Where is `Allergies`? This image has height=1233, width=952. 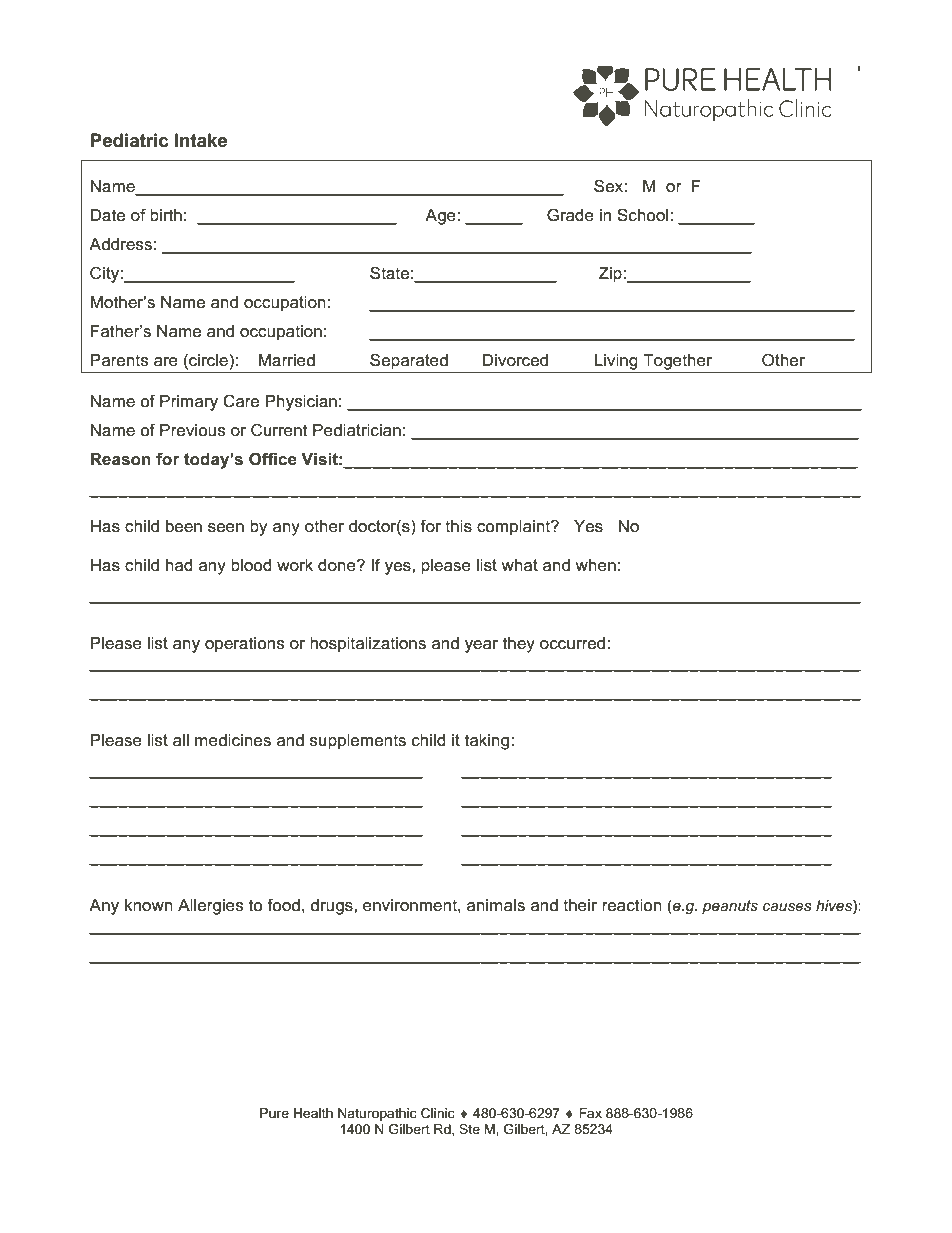
Allergies is located at coordinates (210, 907).
